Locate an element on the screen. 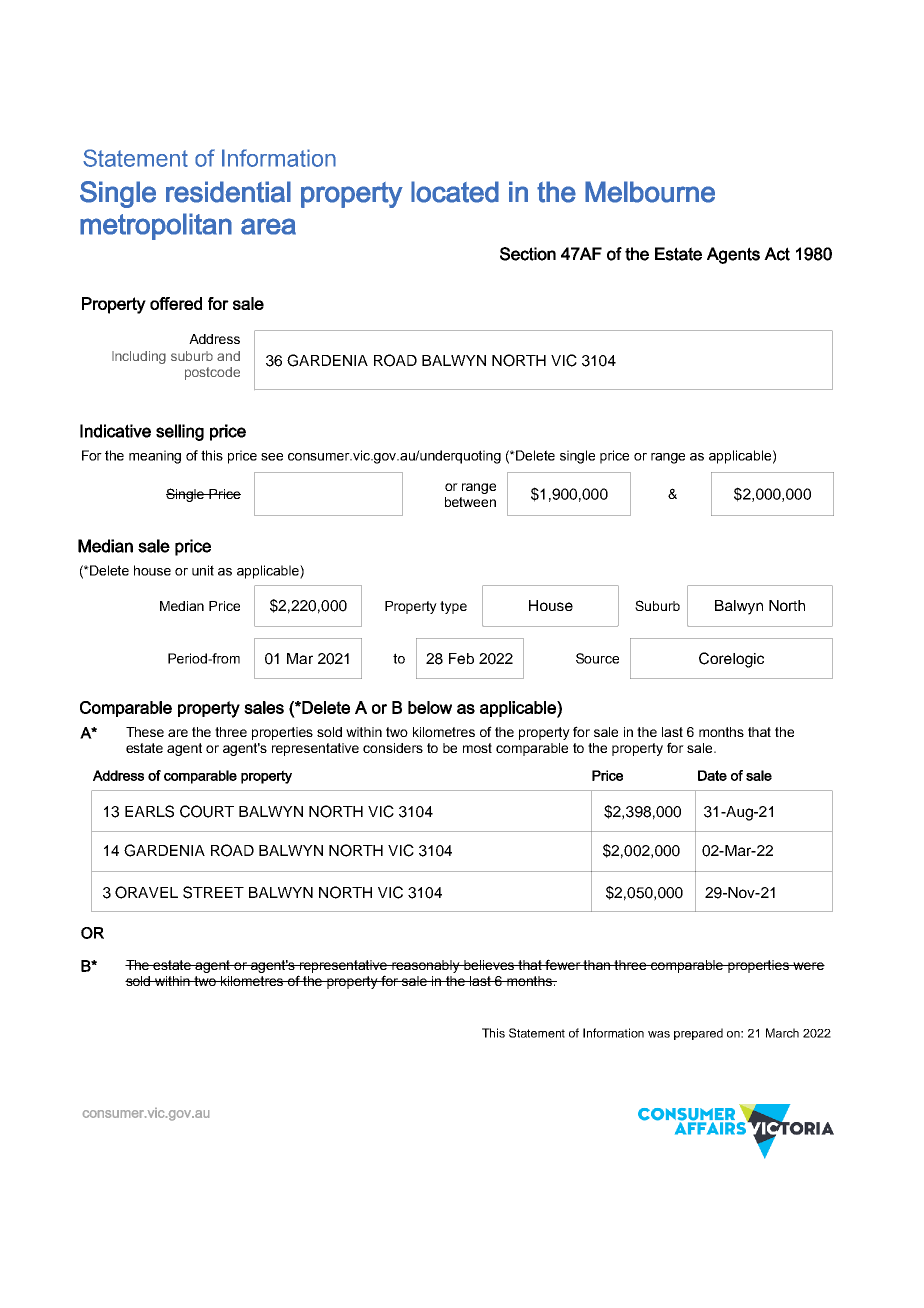  metropolitan is located at coordinates (156, 226).
